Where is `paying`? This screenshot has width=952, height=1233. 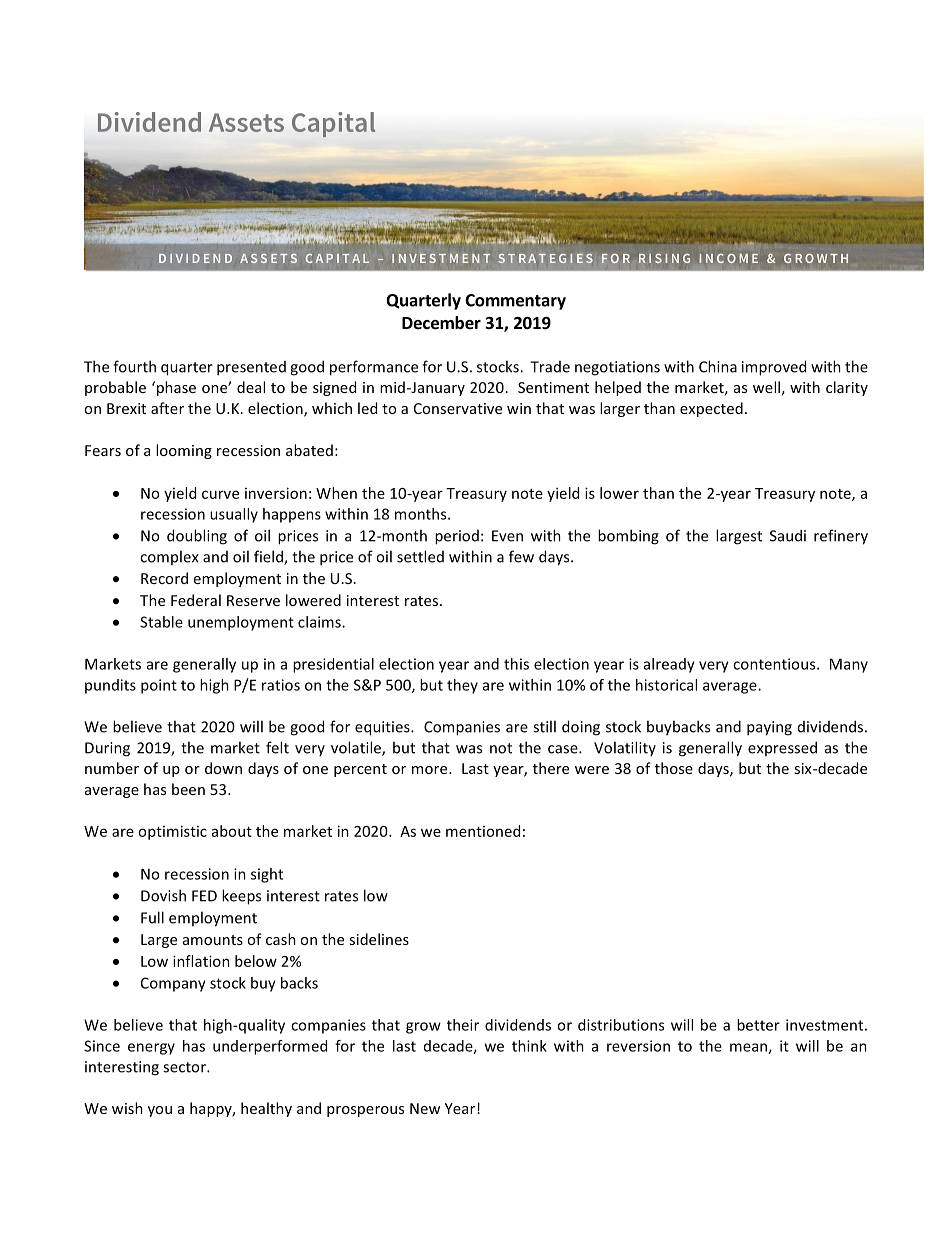 paying is located at coordinates (769, 728).
